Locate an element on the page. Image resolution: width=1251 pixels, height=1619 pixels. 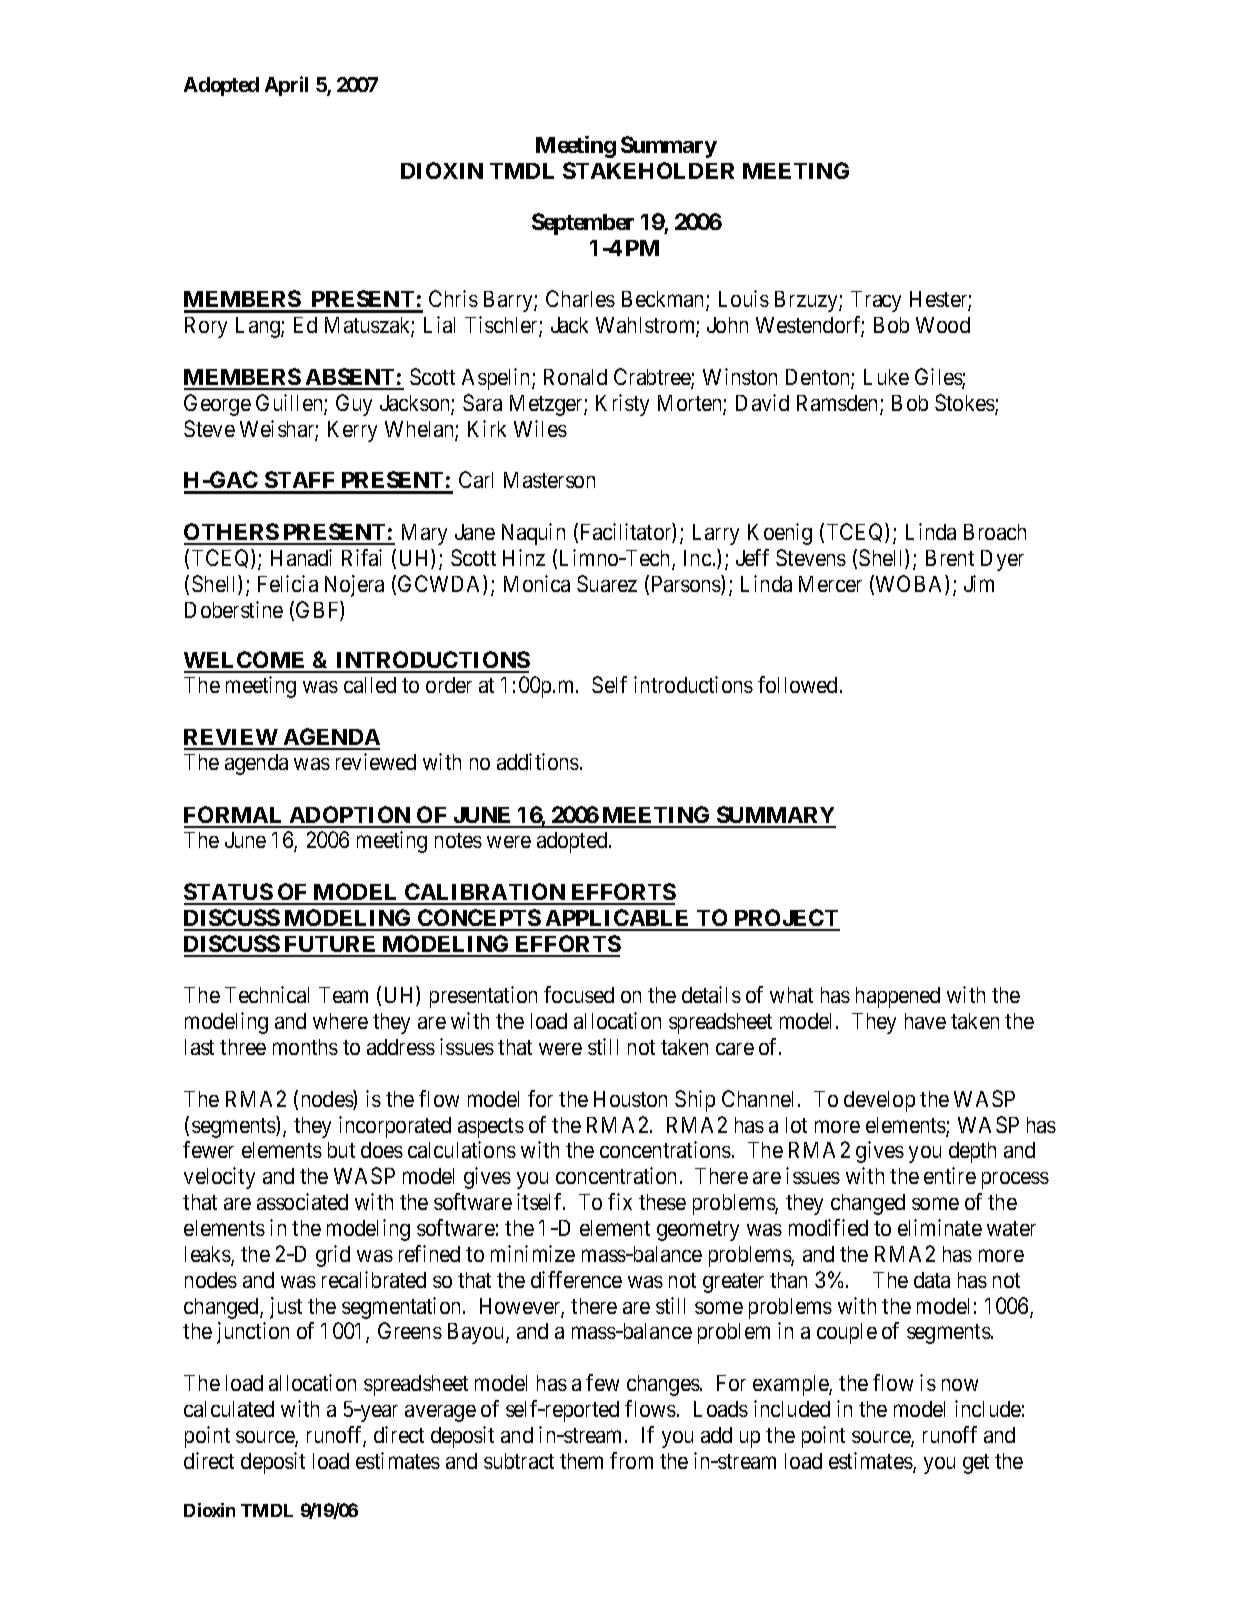
calculated is located at coordinates (229, 1409).
